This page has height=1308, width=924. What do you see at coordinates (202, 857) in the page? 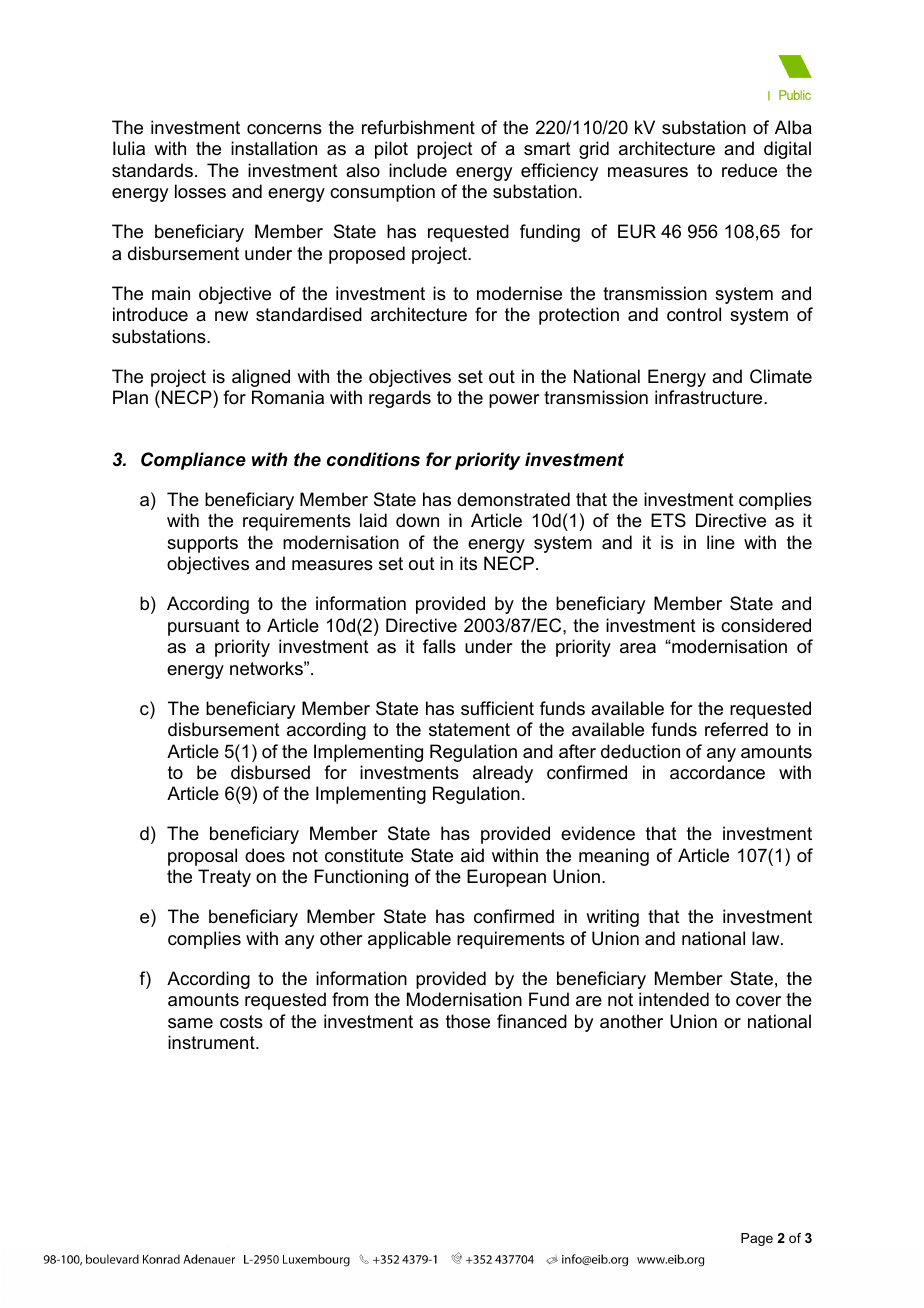
I see `proposal` at bounding box center [202, 857].
